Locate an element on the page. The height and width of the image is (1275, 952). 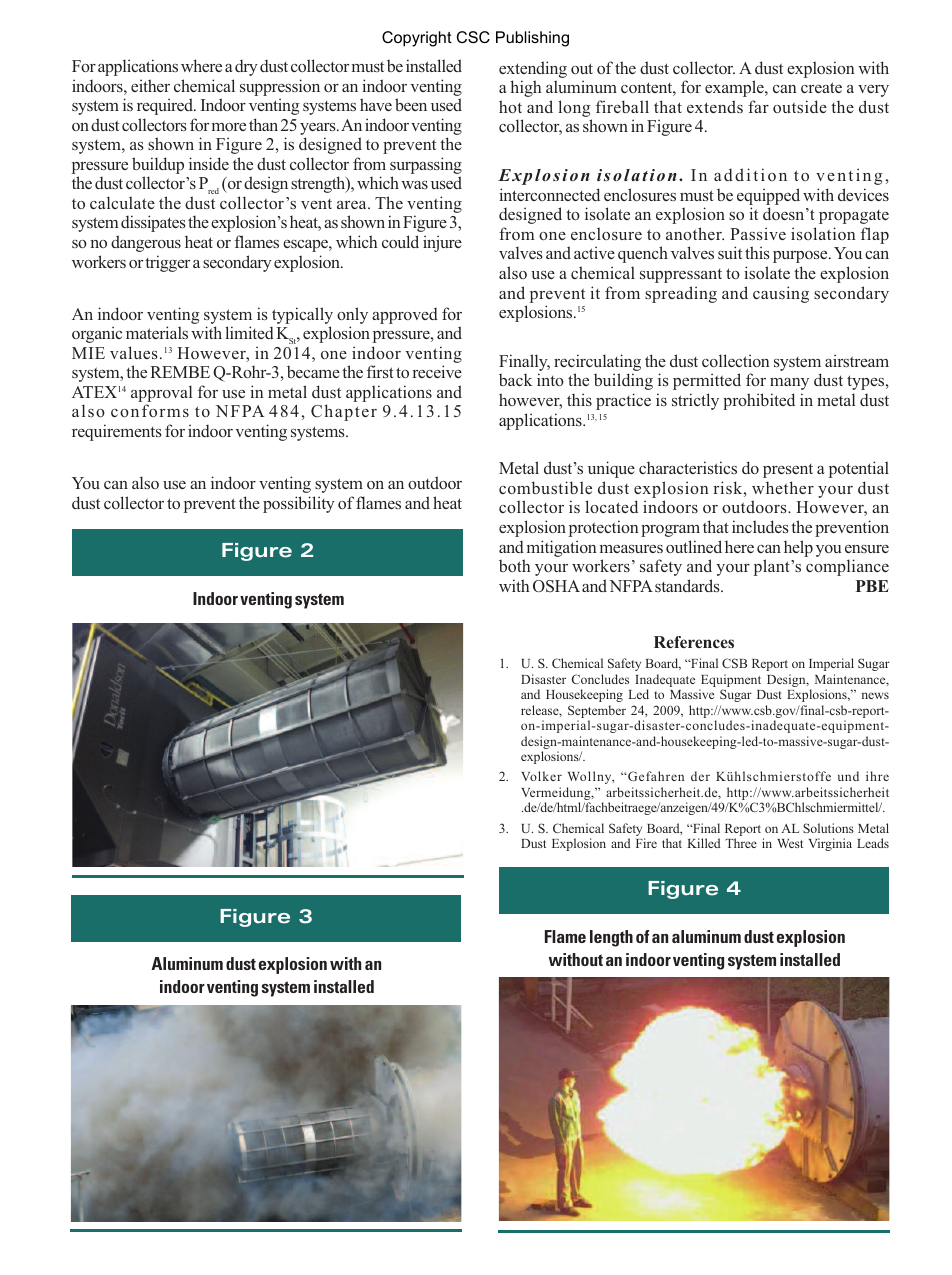
create is located at coordinates (821, 87).
